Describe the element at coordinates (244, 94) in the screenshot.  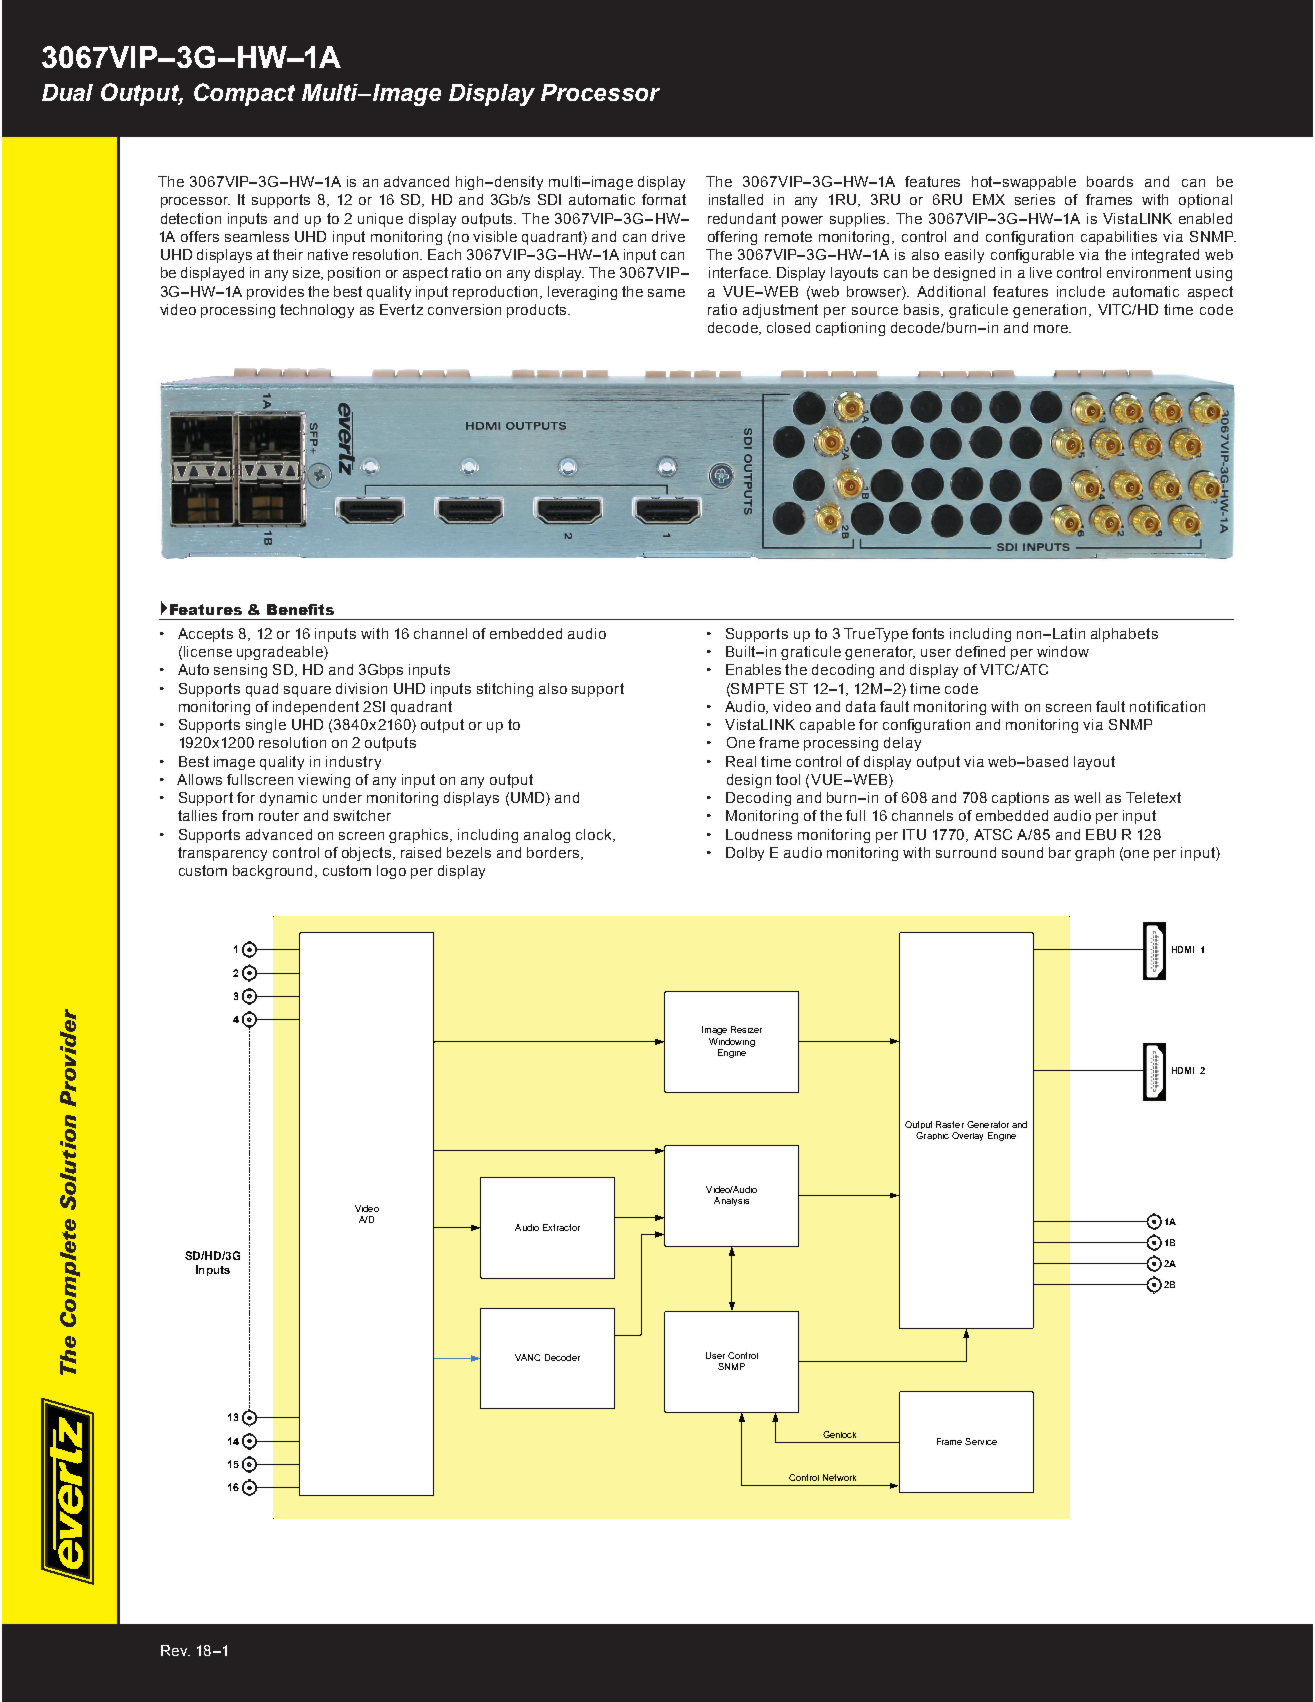
I see `Compact` at that location.
